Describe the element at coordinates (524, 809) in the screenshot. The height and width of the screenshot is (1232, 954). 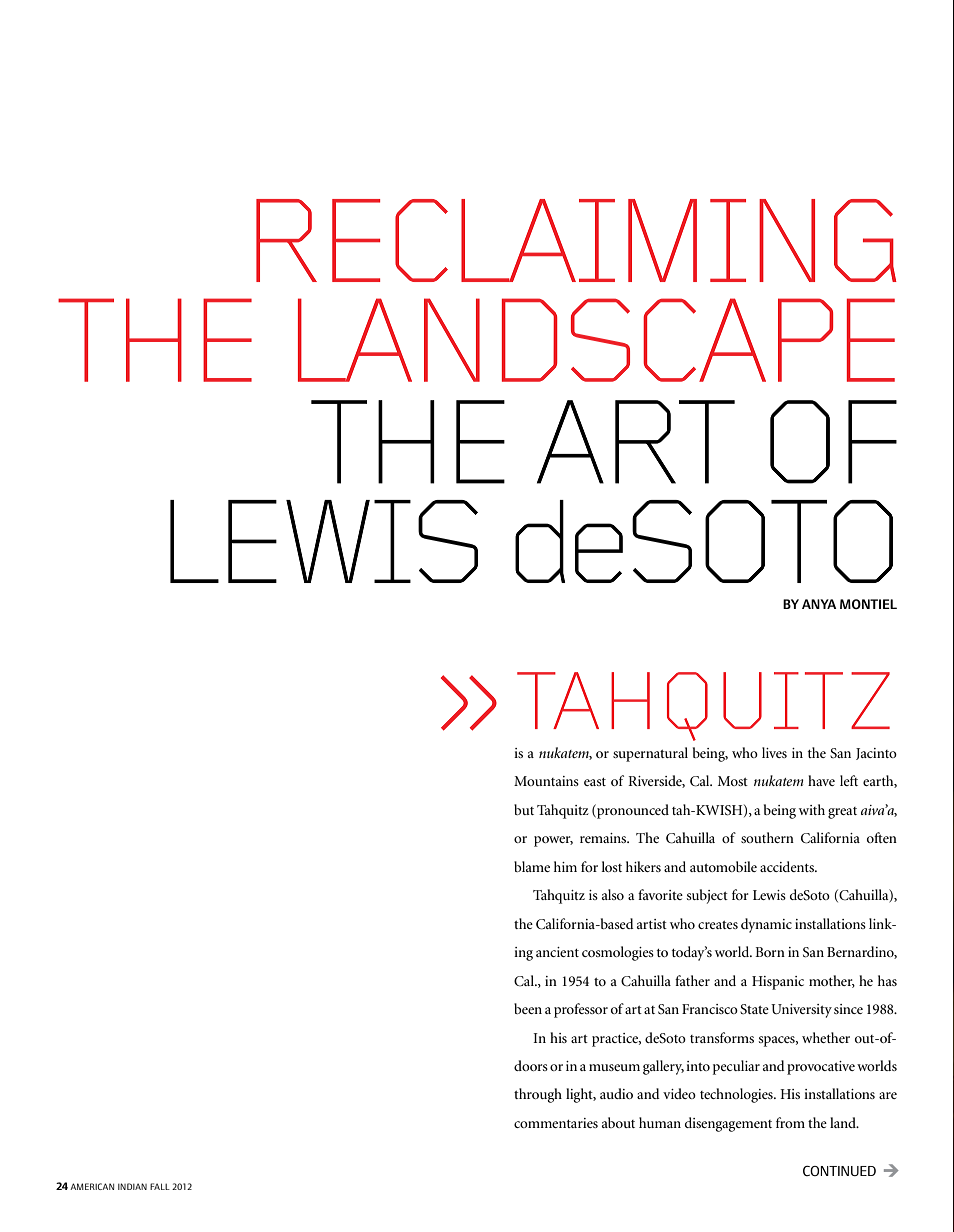
I see `but` at that location.
